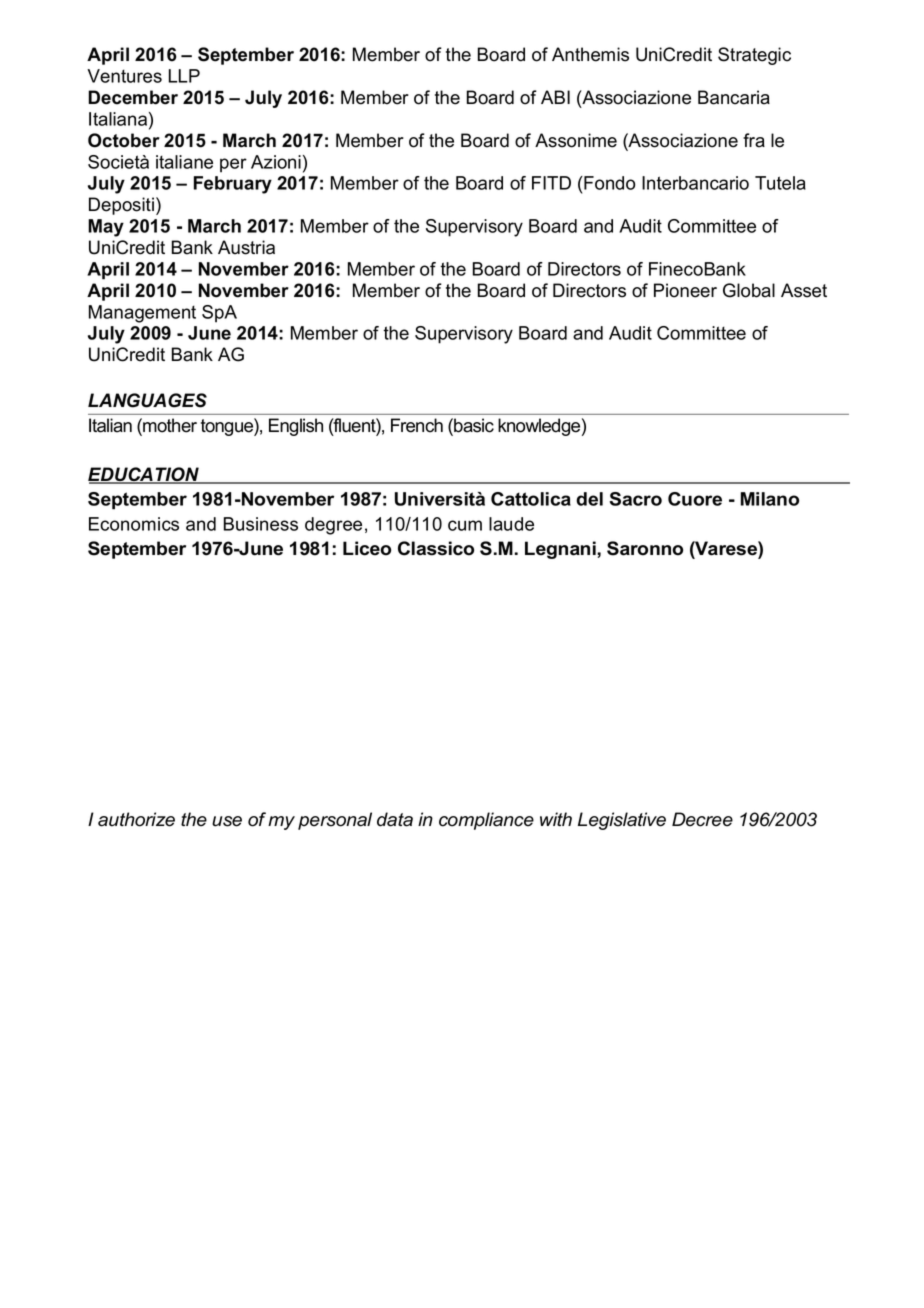  What do you see at coordinates (754, 56) in the image?
I see `Strategic` at bounding box center [754, 56].
